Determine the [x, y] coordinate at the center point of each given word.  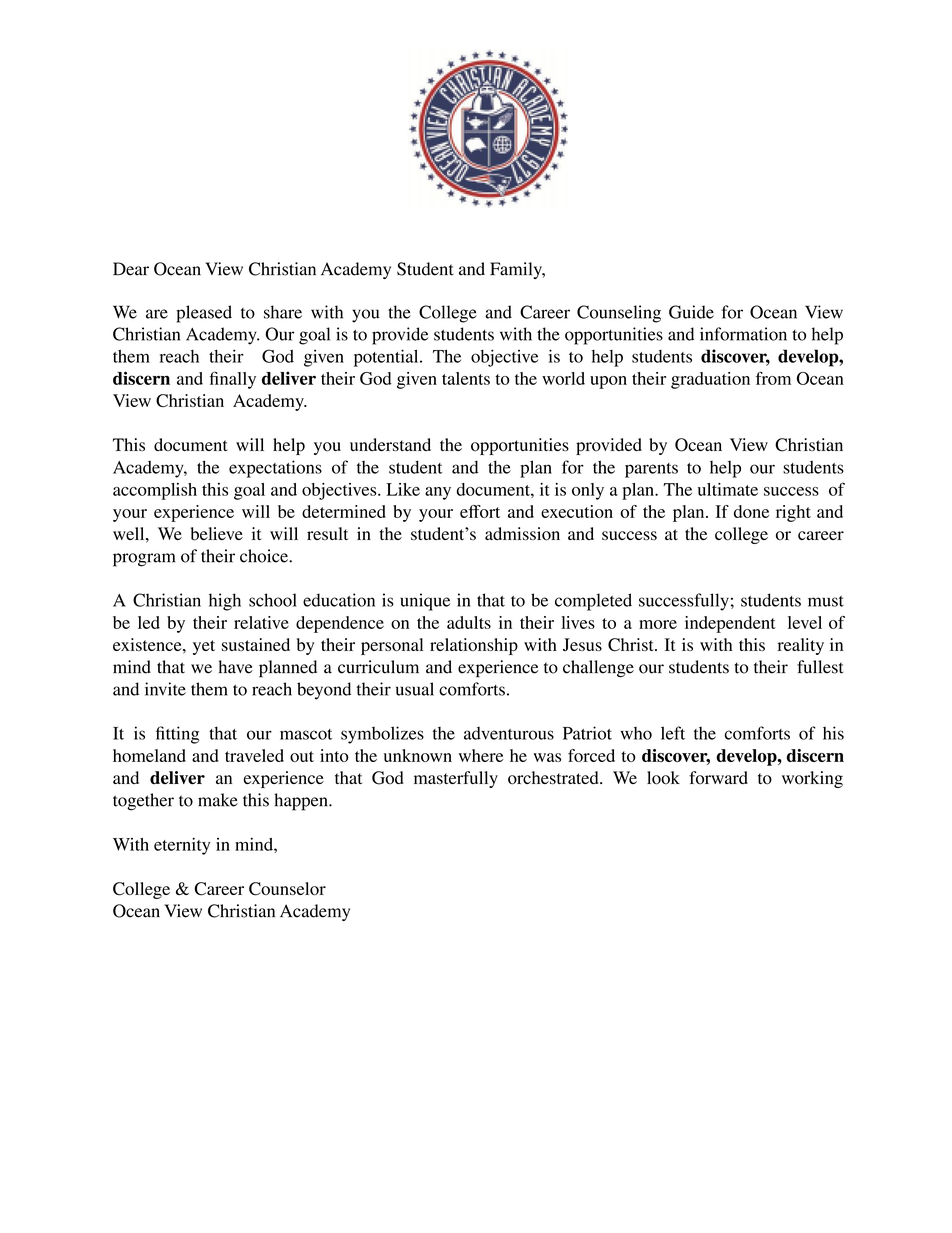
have [236, 667]
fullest [820, 667]
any [438, 493]
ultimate [728, 489]
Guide [691, 312]
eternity [182, 846]
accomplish [155, 491]
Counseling [619, 314]
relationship [474, 646]
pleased [204, 314]
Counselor [287, 889]
